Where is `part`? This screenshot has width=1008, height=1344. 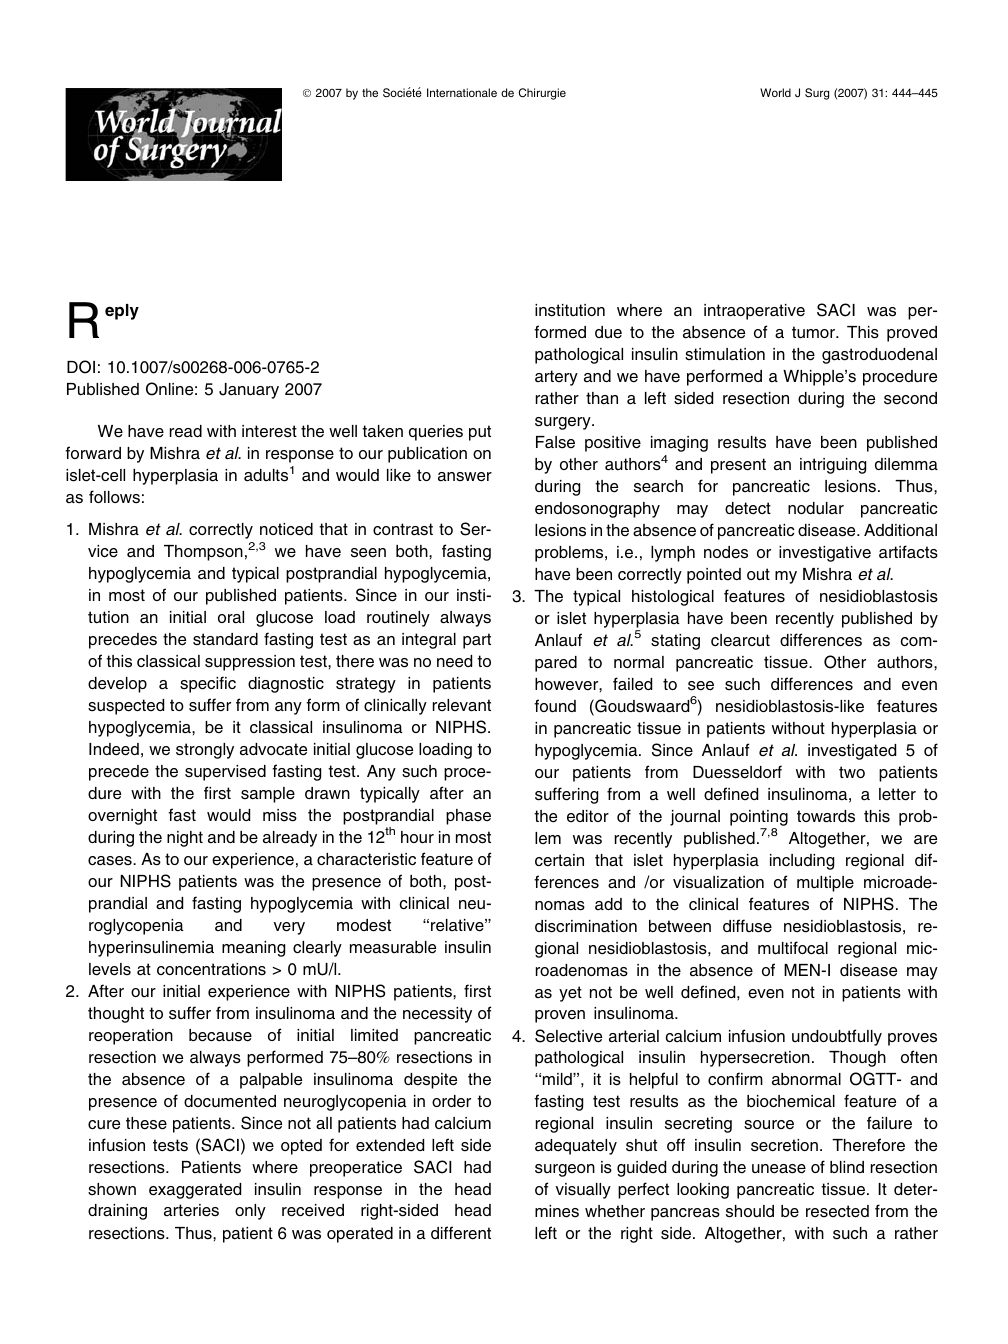 part is located at coordinates (477, 641).
